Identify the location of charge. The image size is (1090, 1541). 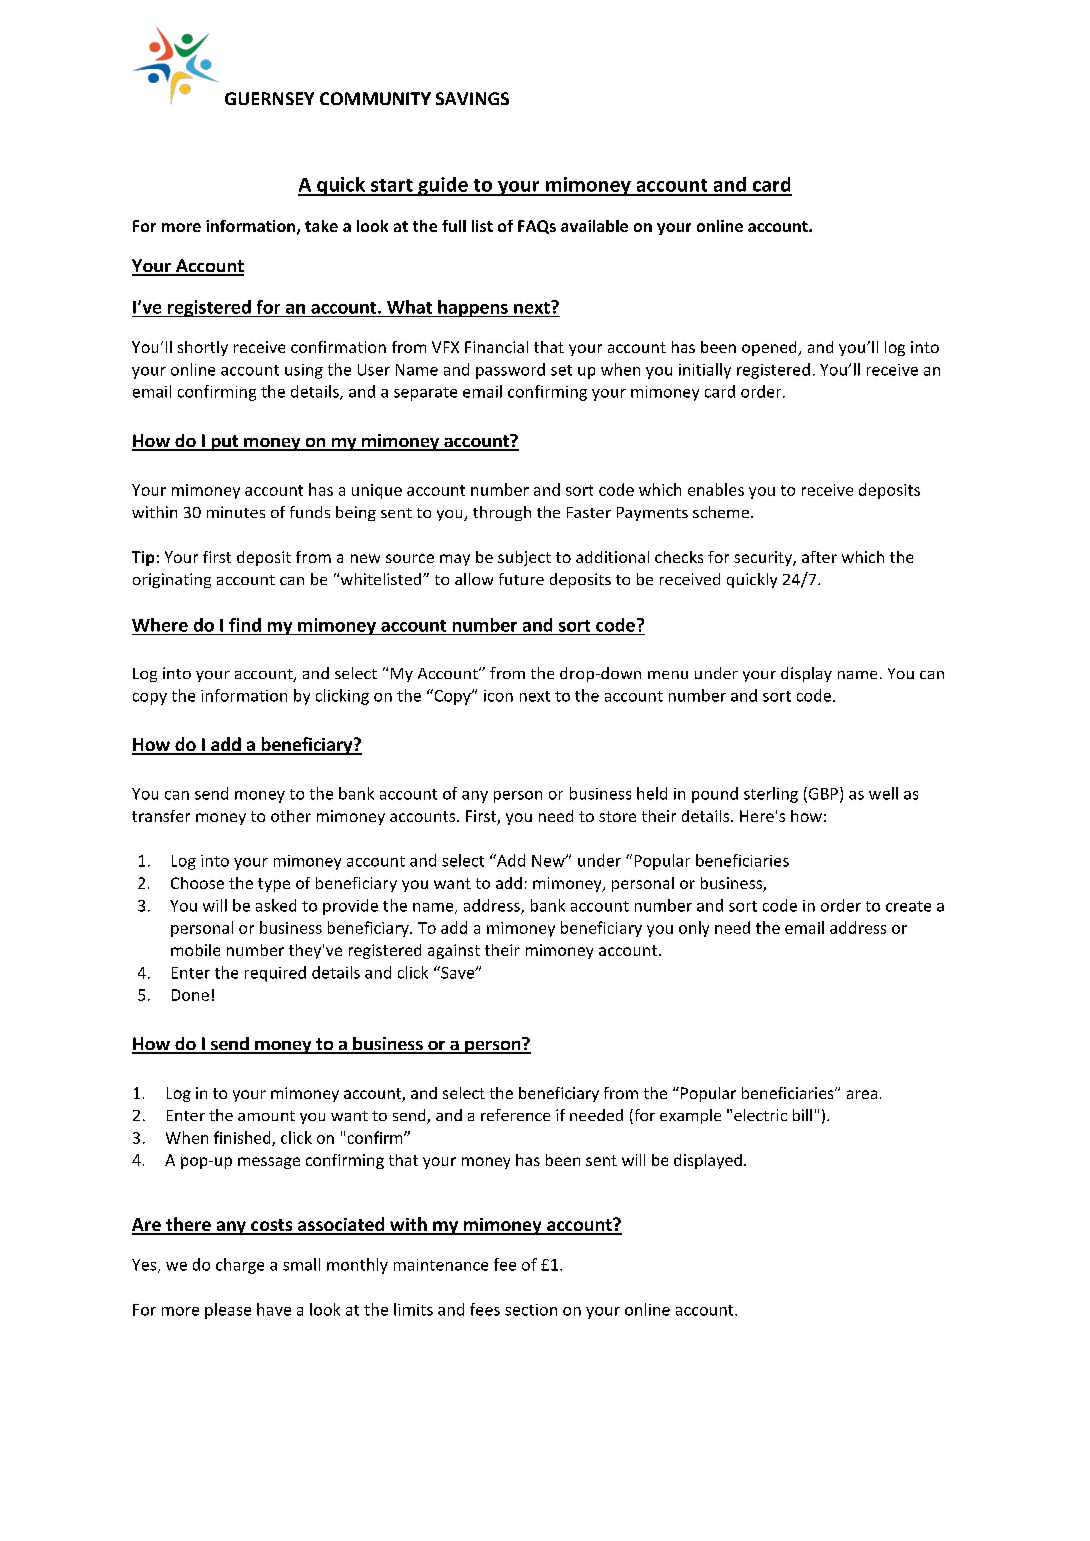
(240, 1266).
